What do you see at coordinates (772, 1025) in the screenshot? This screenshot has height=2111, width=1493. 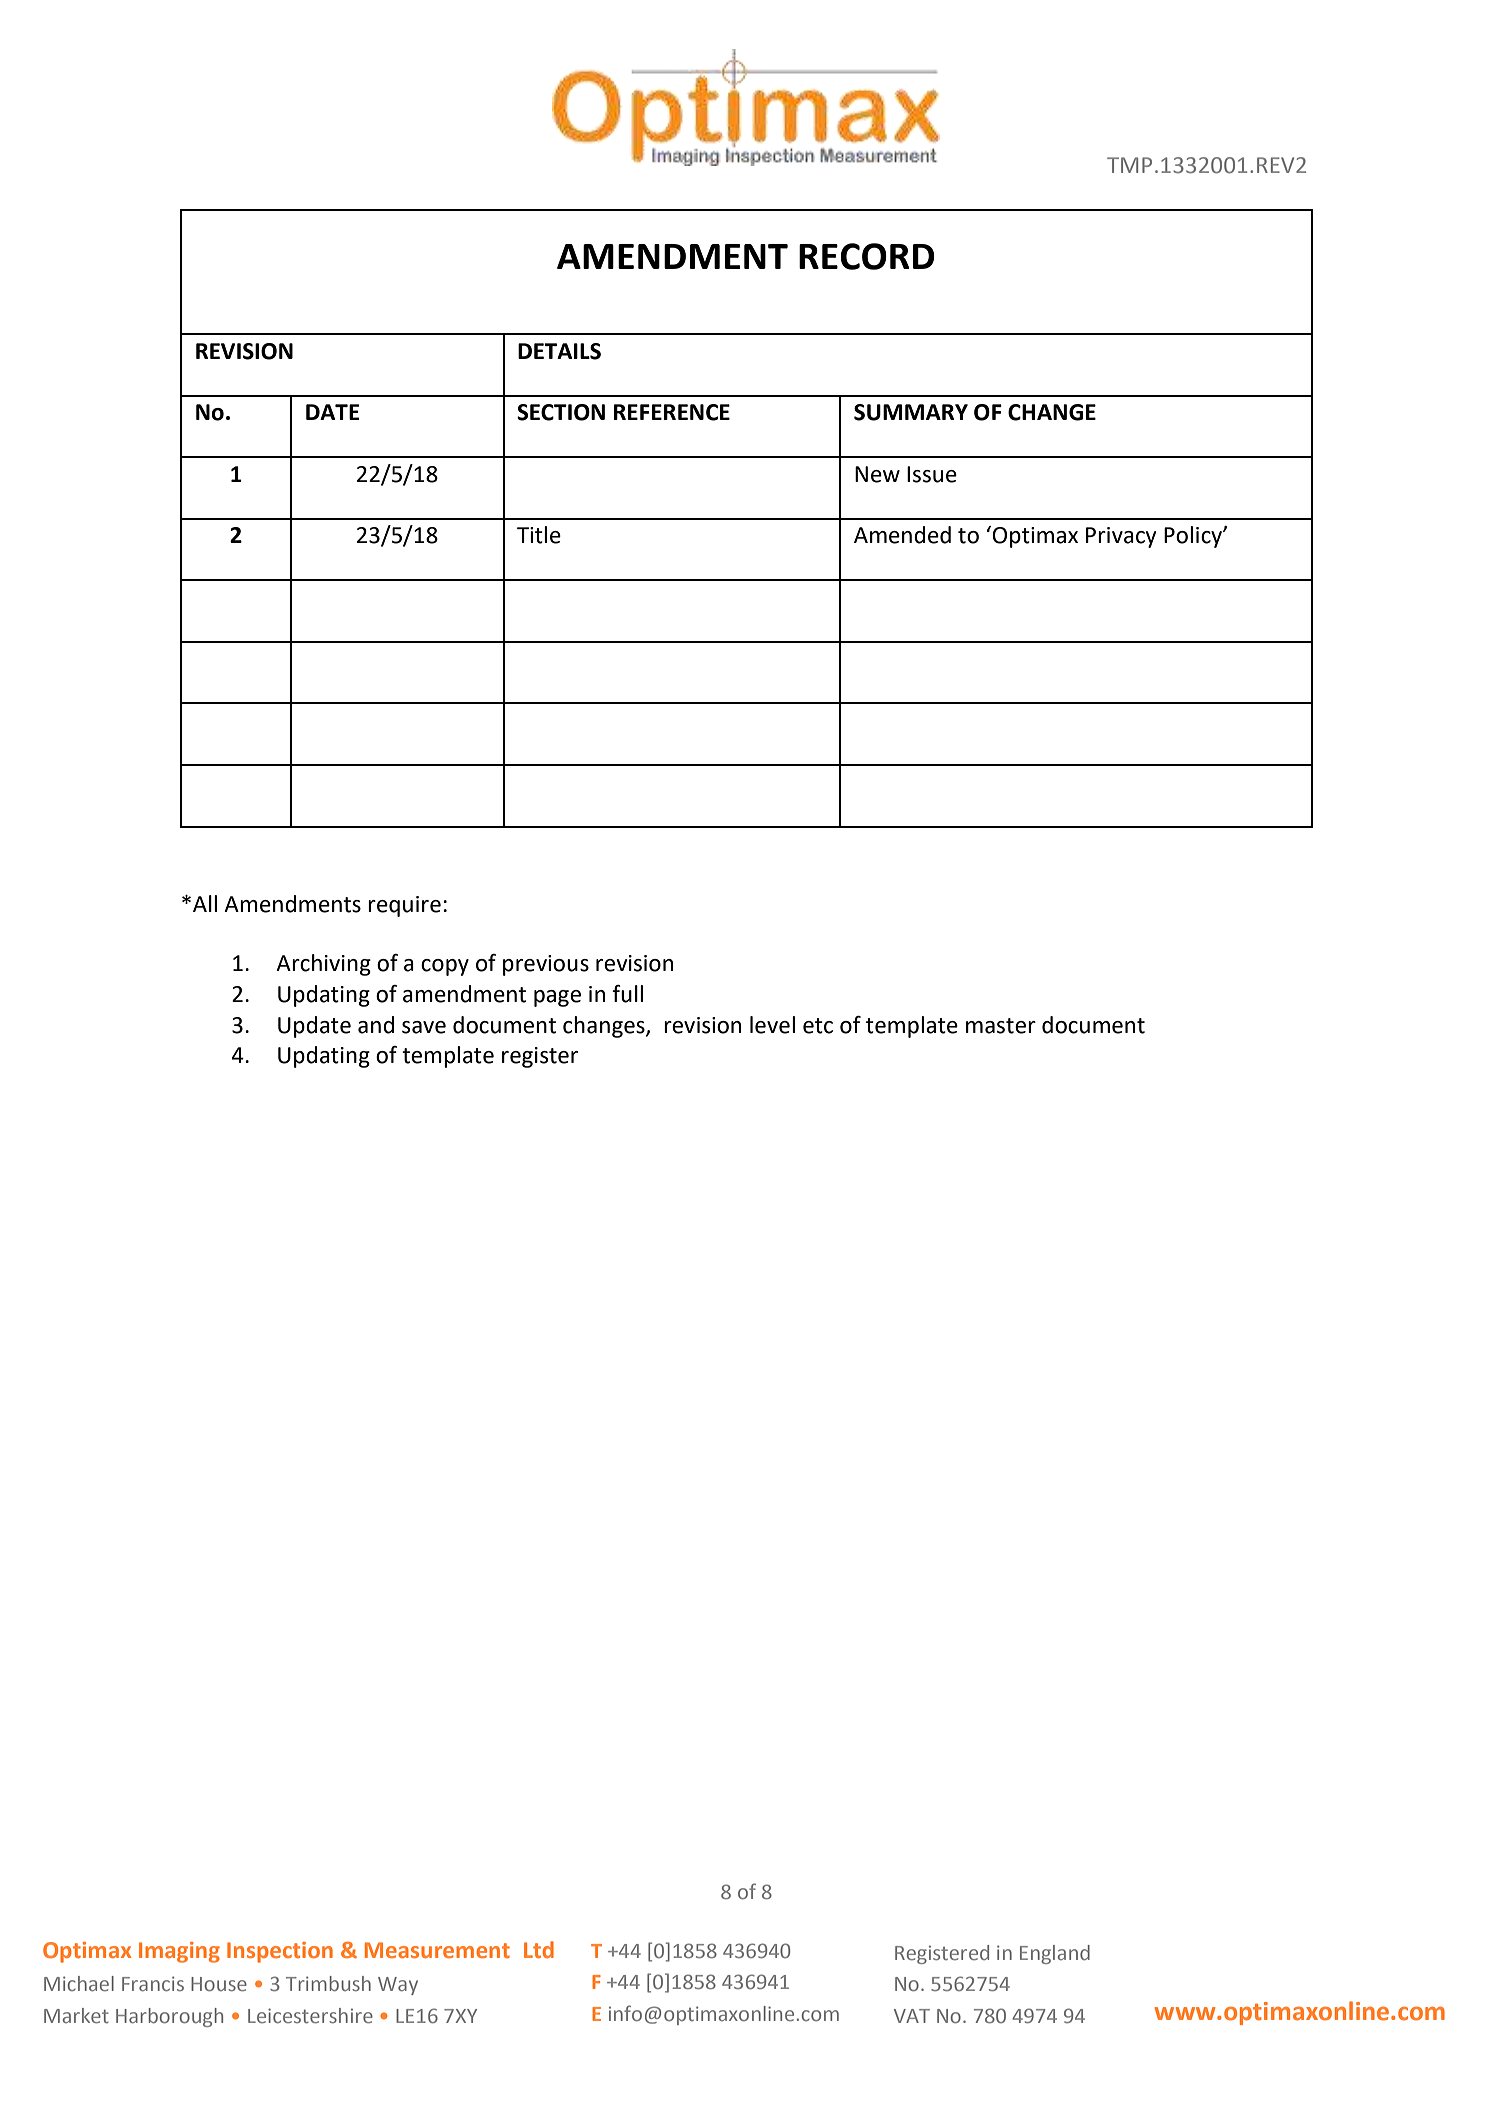 I see `level` at bounding box center [772, 1025].
